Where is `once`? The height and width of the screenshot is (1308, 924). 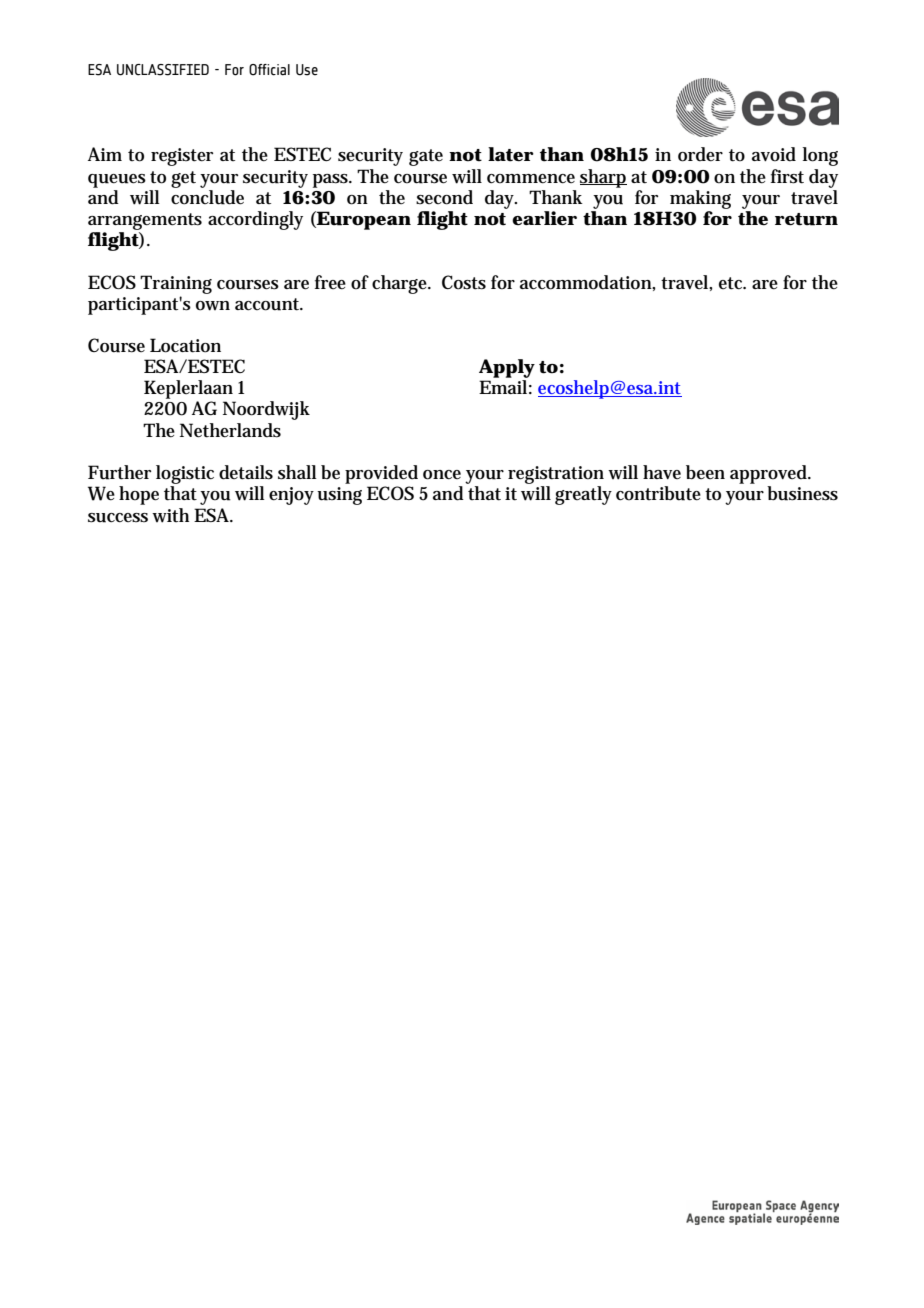
once is located at coordinates (442, 475).
